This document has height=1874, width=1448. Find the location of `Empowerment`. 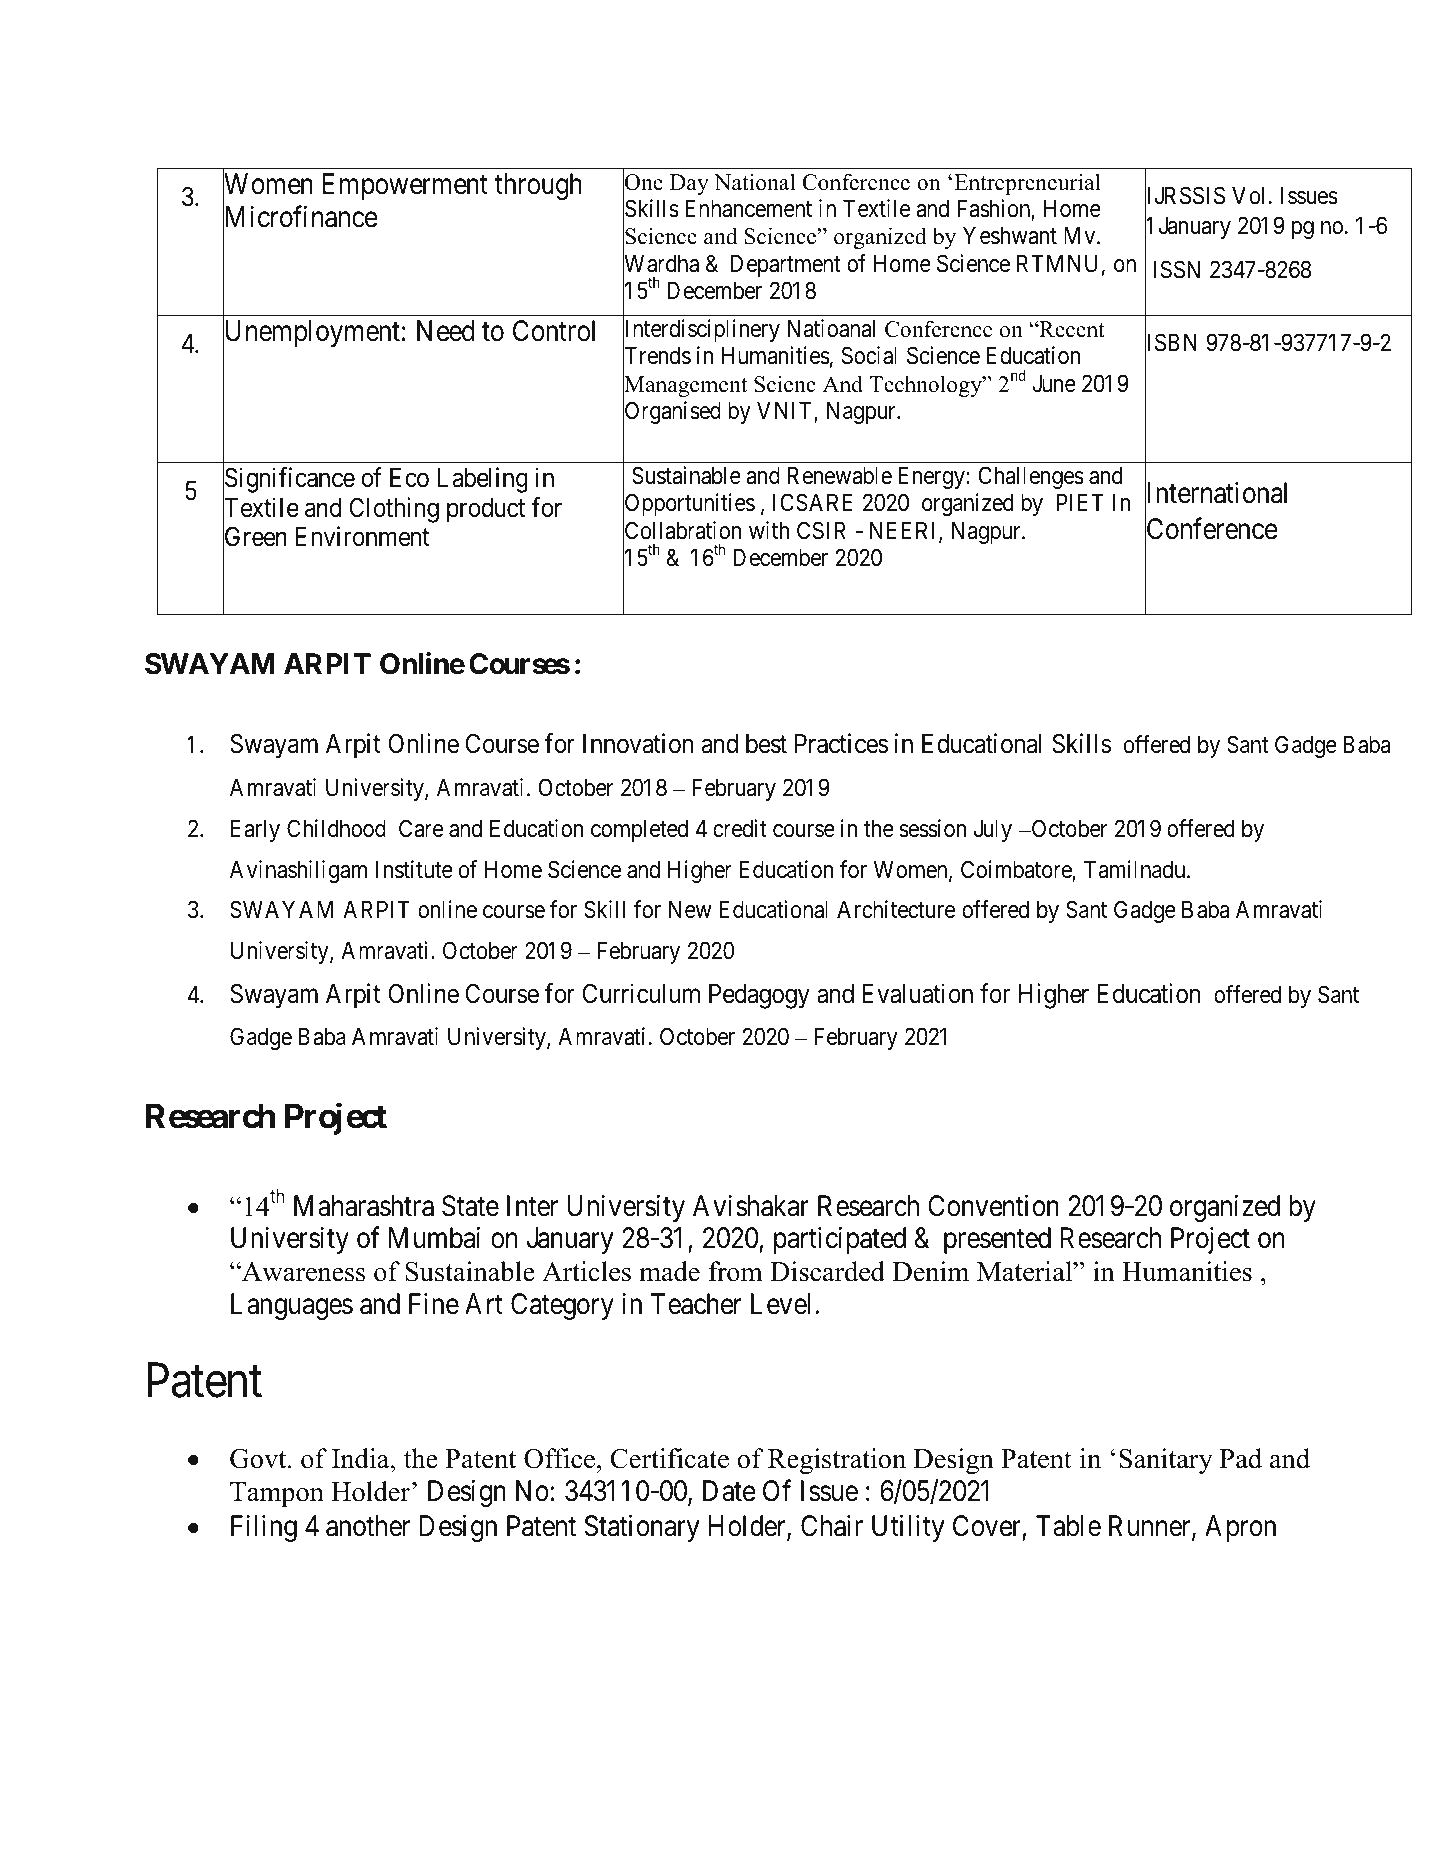

Empowerment is located at coordinates (405, 187).
